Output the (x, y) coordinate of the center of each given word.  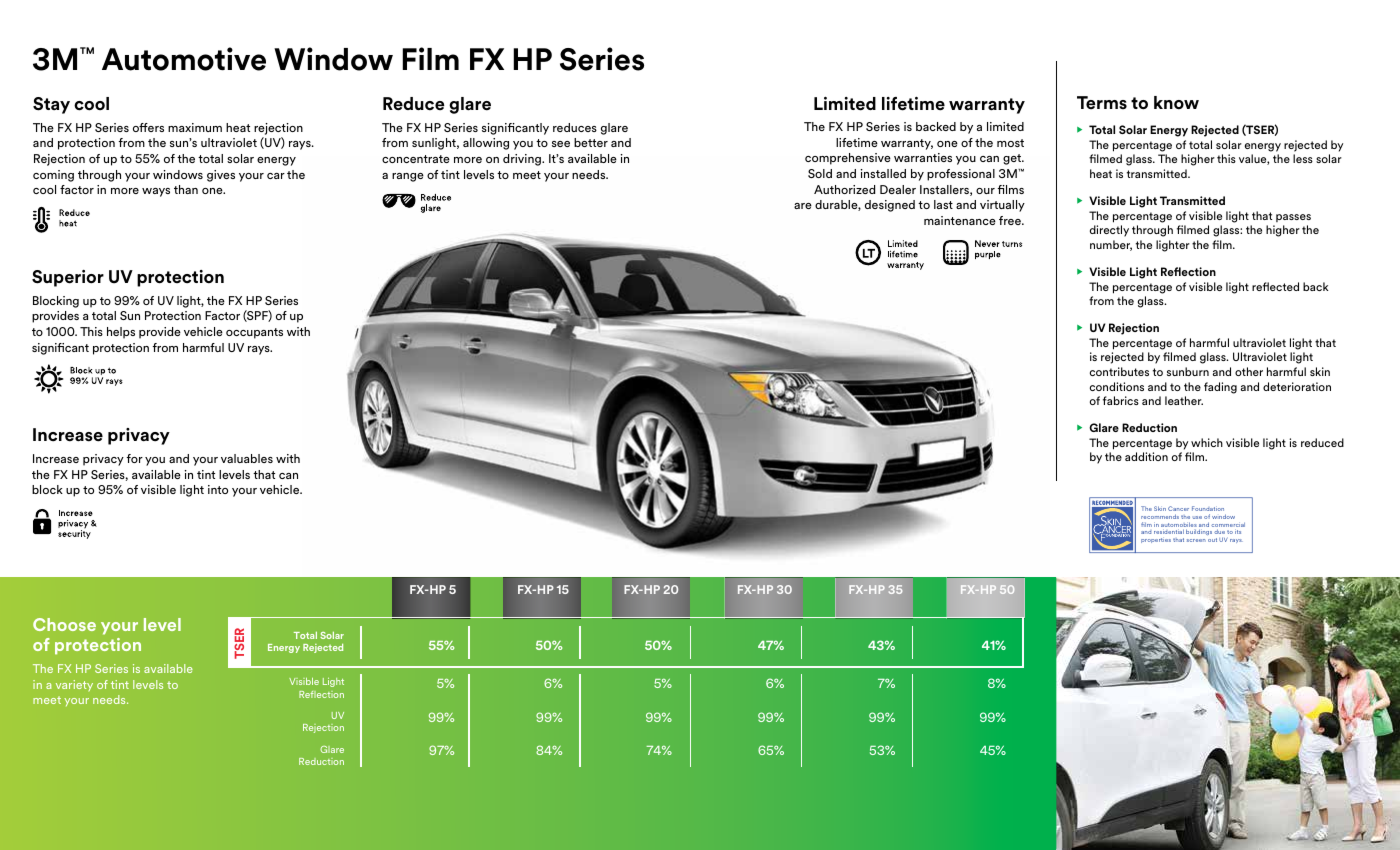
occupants (254, 333)
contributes (1119, 371)
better (591, 142)
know (1176, 103)
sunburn (1188, 371)
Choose (64, 624)
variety (74, 685)
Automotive (184, 59)
